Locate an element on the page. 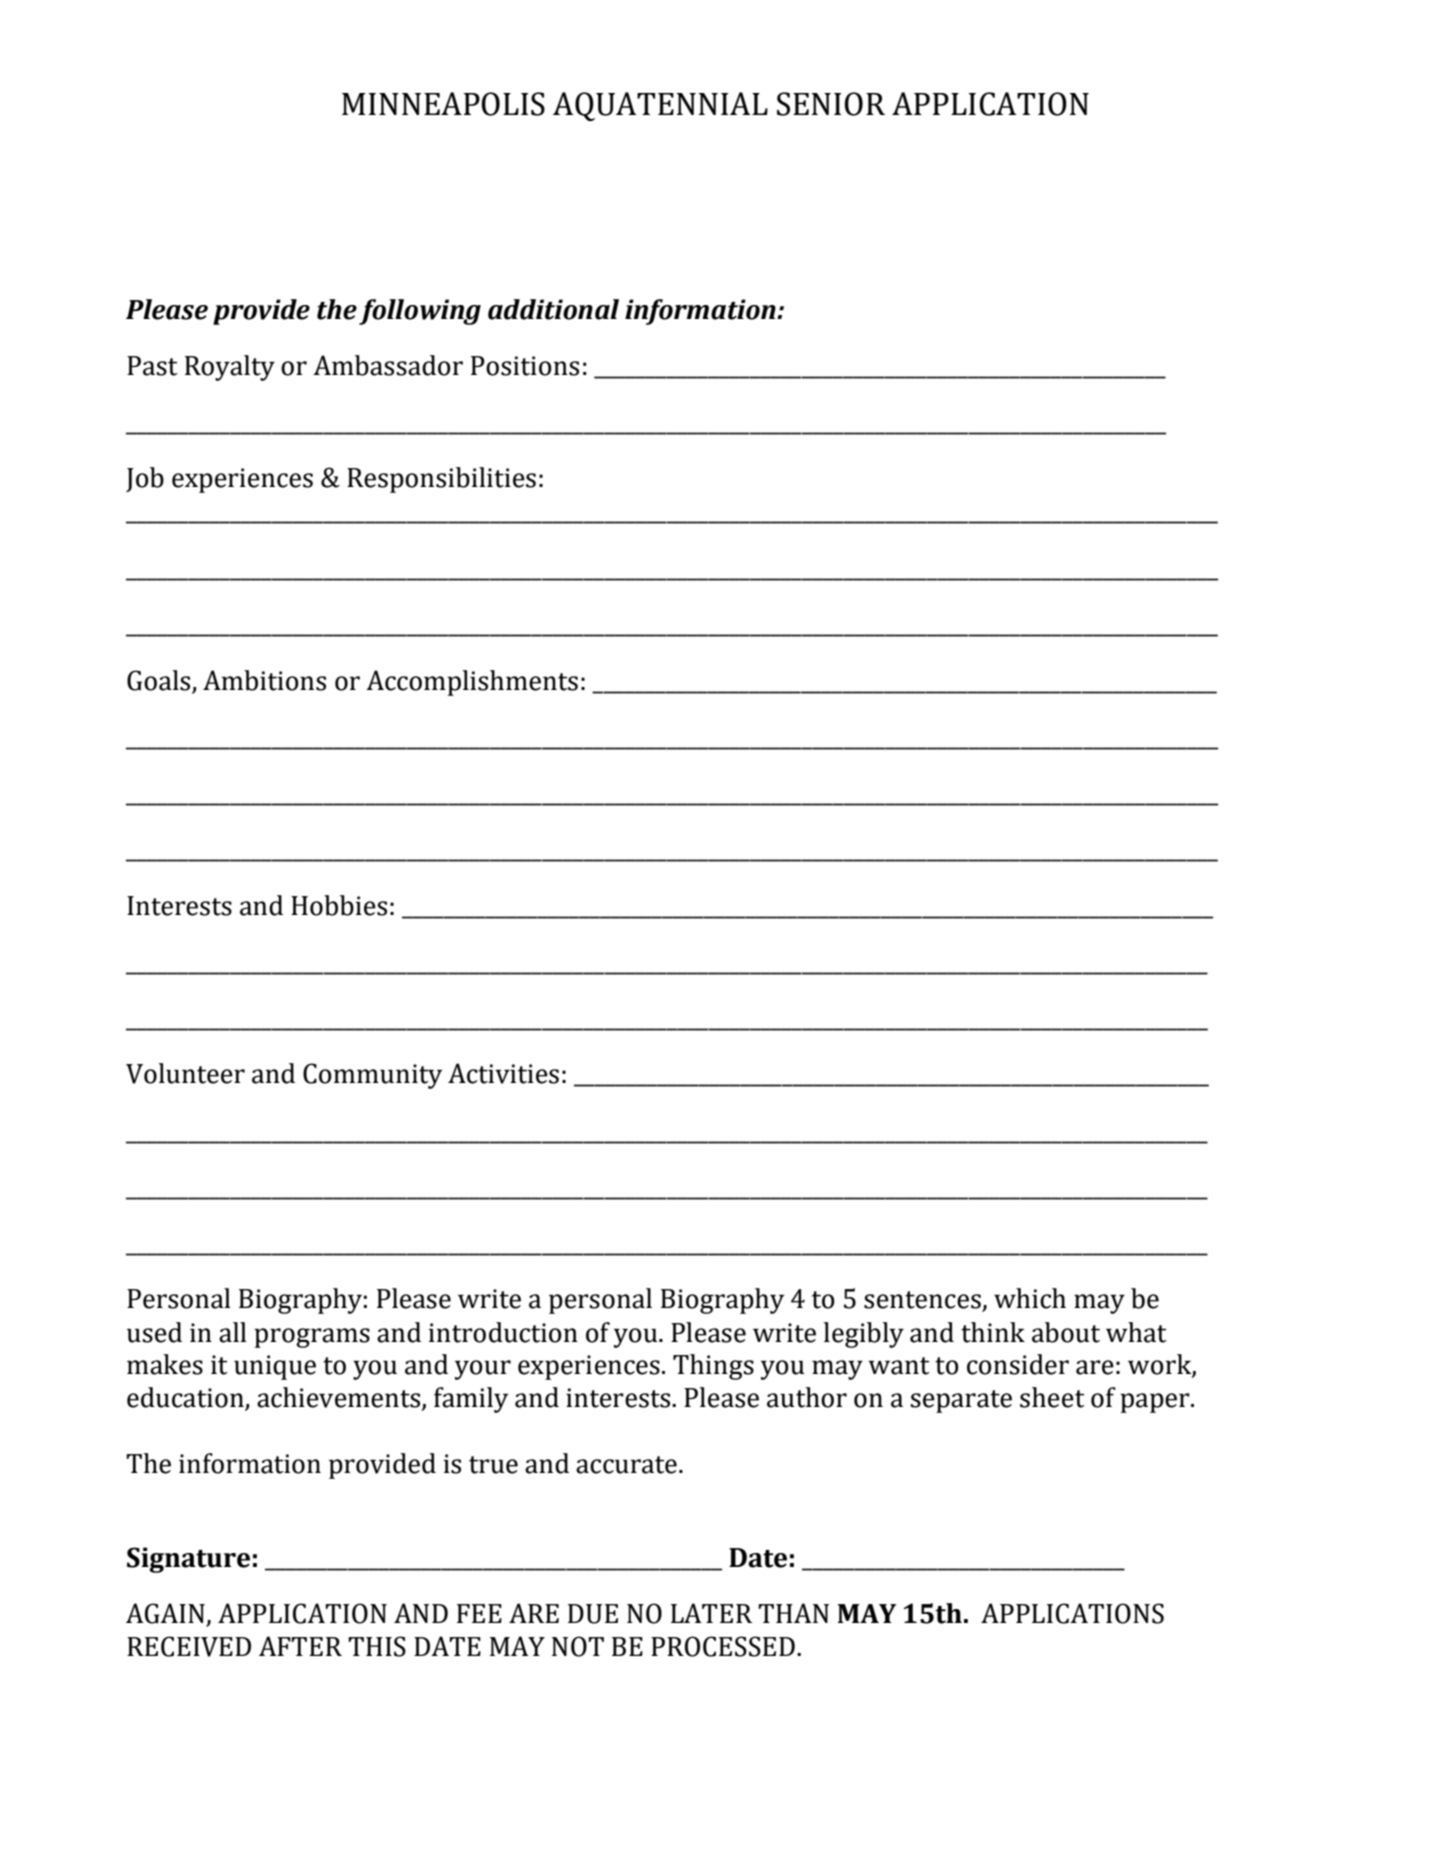 This page has width=1431, height=1852. MINNEAPOLIS is located at coordinates (443, 104).
